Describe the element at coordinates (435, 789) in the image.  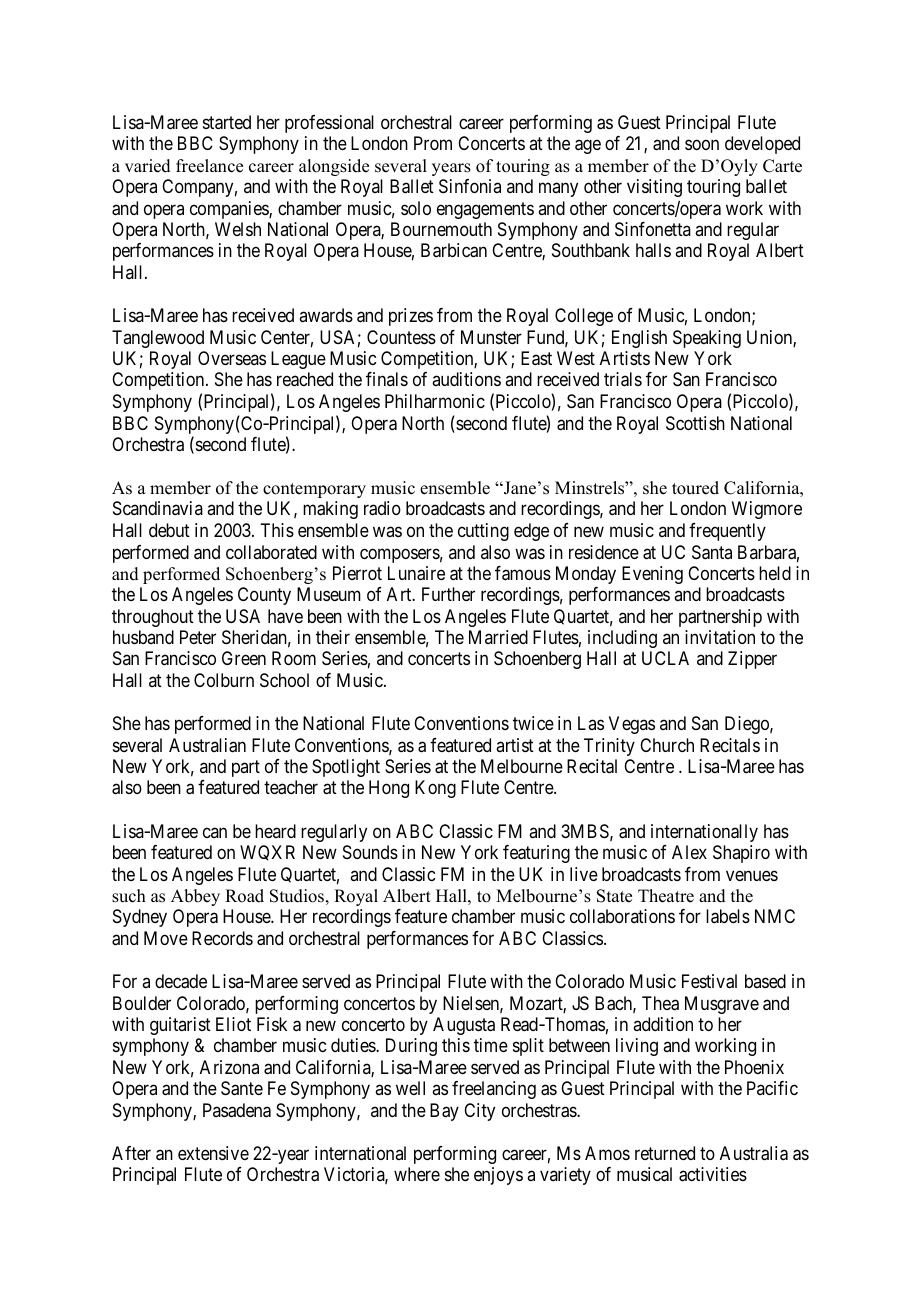
I see `Kong` at that location.
